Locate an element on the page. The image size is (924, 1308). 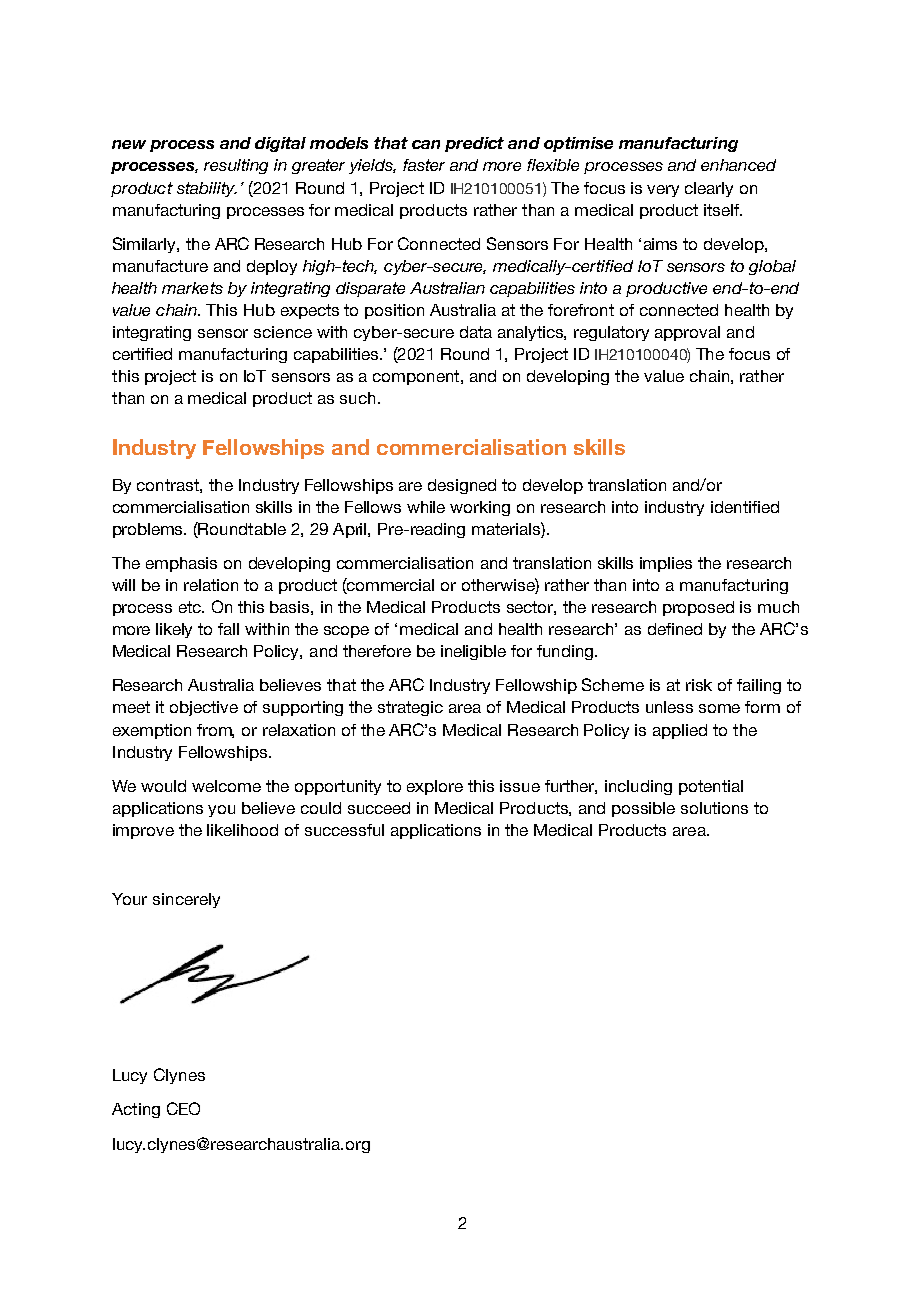
proposed is located at coordinates (698, 608).
